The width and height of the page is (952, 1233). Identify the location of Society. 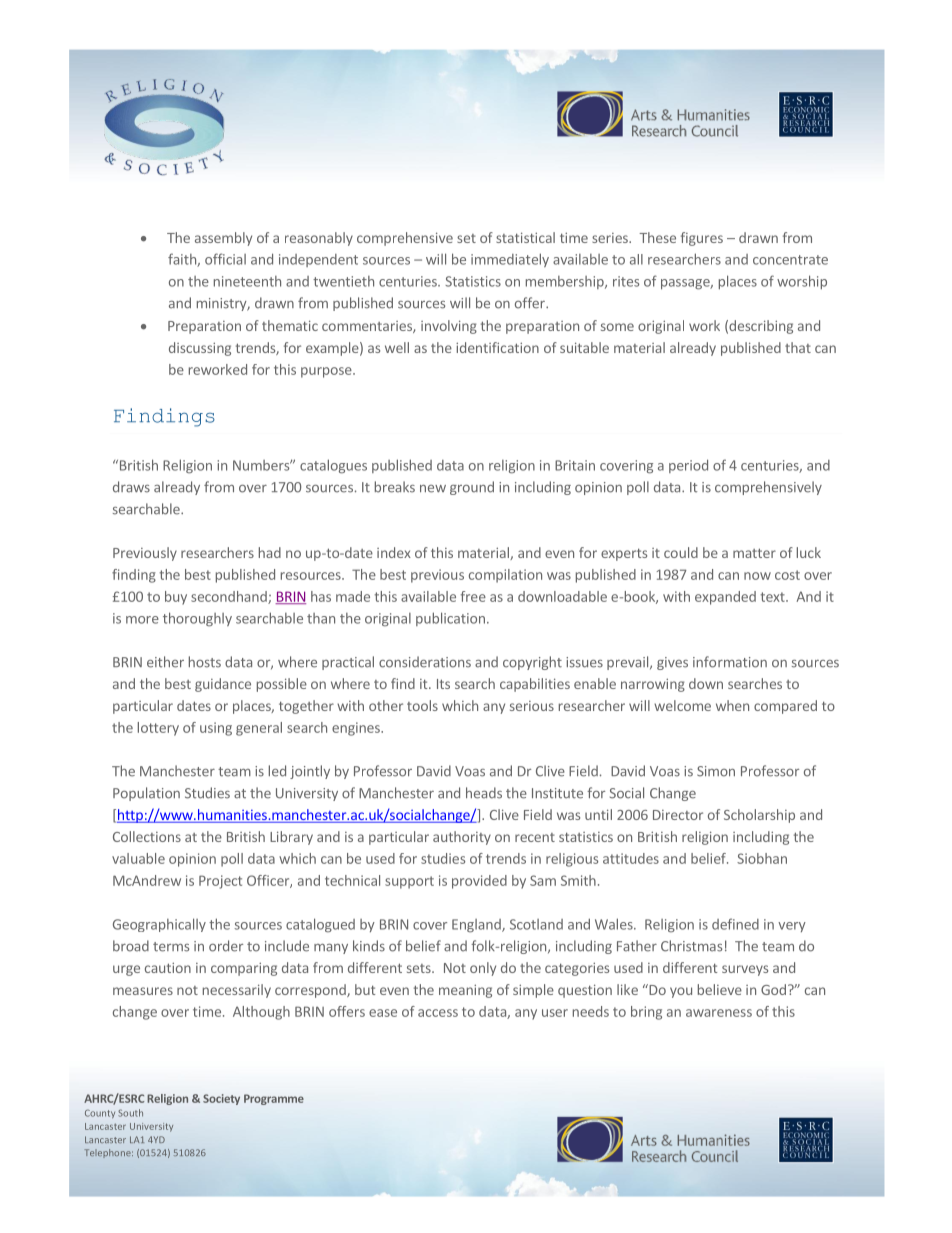
(221, 1099).
